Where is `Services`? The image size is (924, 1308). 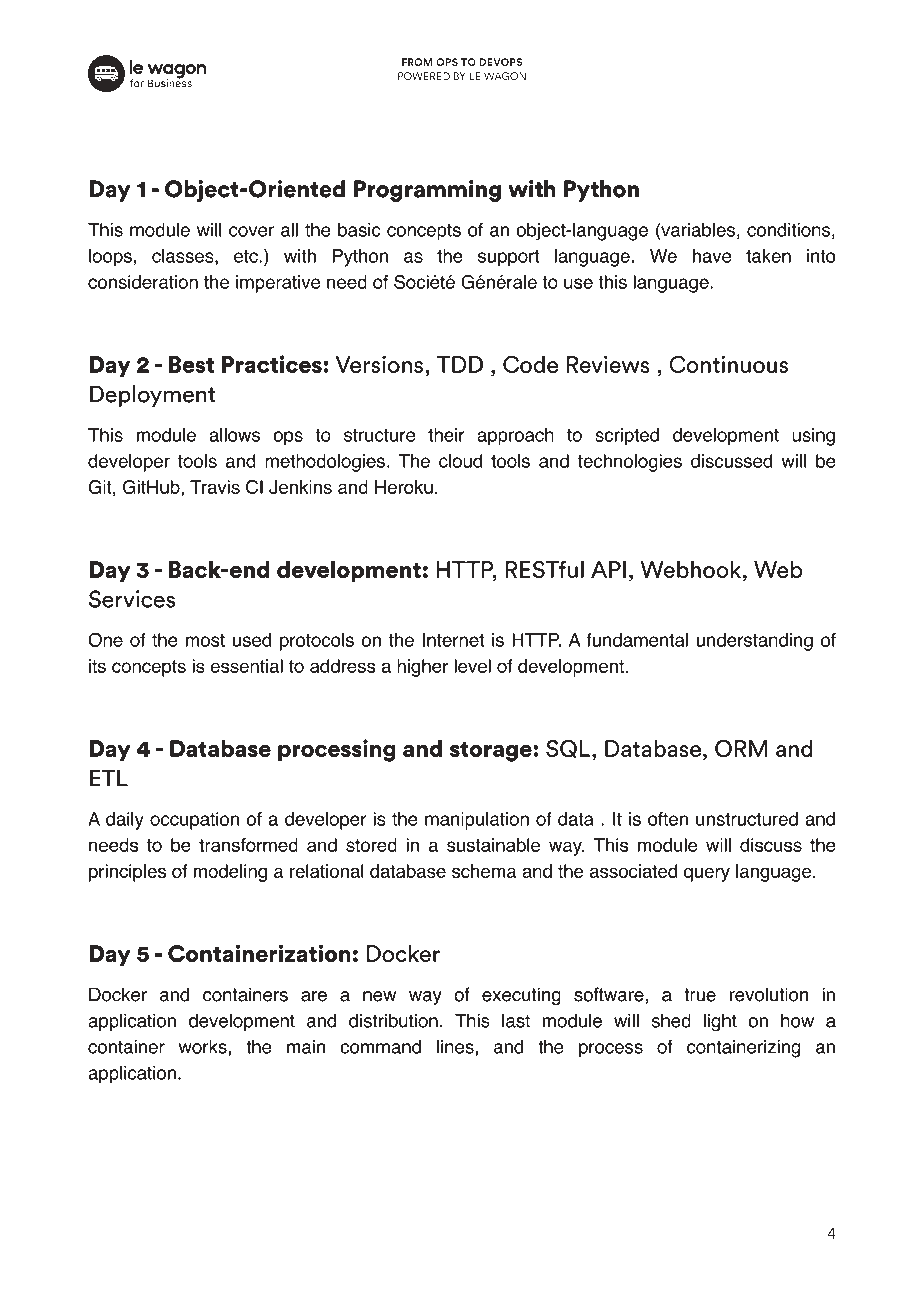
Services is located at coordinates (132, 599).
